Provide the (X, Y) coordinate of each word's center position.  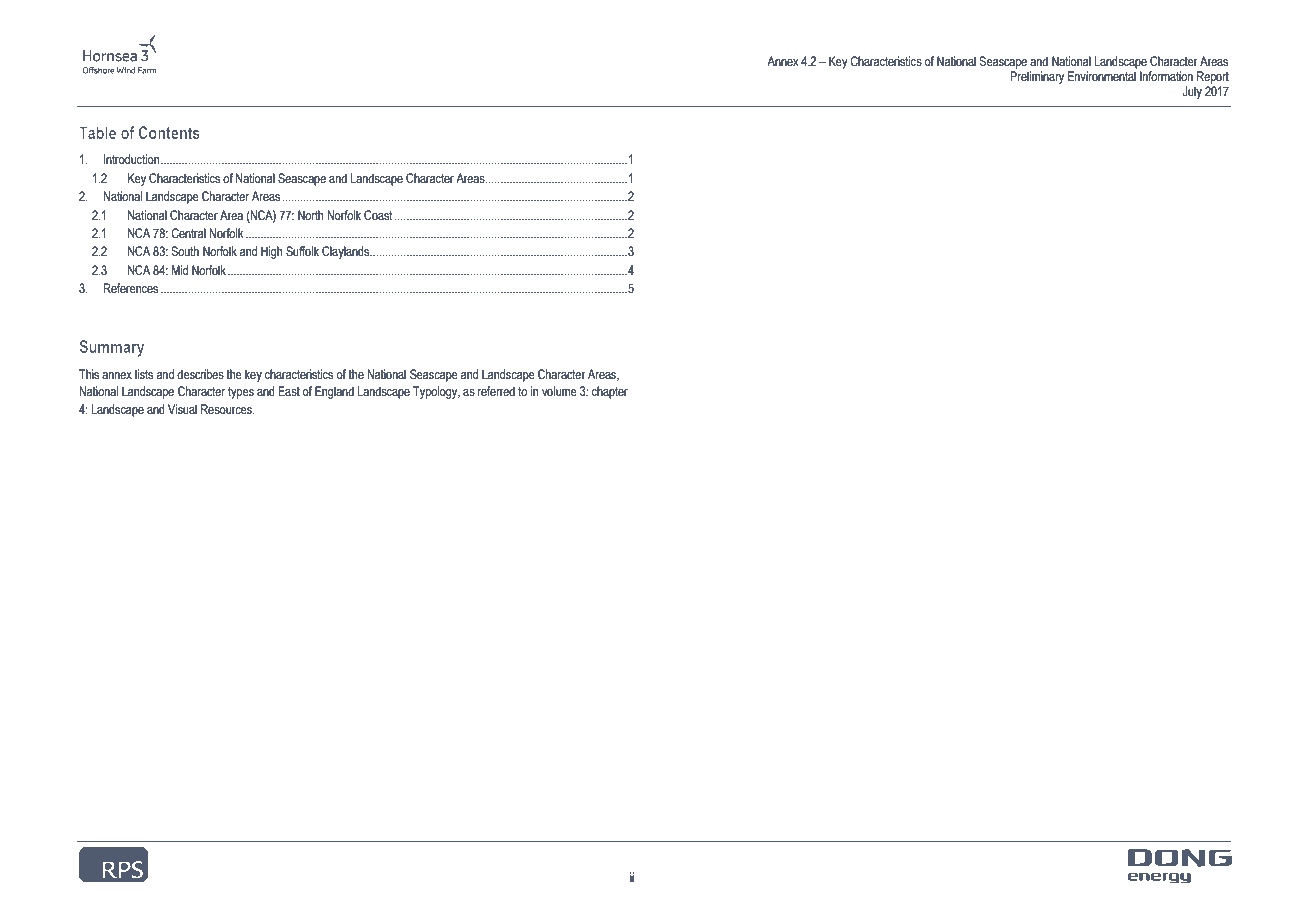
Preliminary (1037, 77)
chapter (610, 392)
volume (559, 391)
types (241, 393)
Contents (169, 132)
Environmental (1102, 76)
